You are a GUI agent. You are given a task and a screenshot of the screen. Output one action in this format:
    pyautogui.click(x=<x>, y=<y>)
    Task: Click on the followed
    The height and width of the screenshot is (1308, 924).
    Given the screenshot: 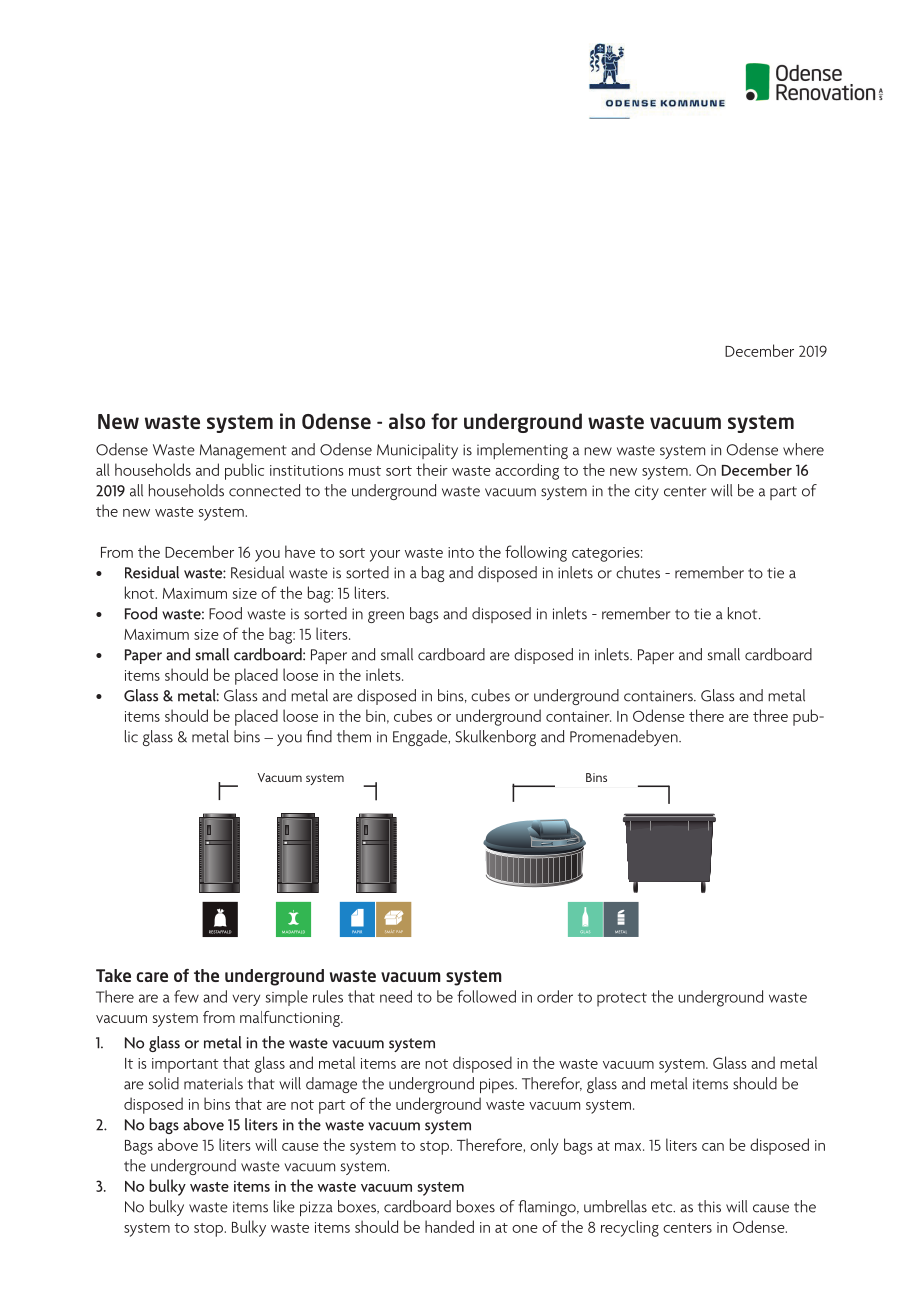 What is the action you would take?
    pyautogui.click(x=486, y=996)
